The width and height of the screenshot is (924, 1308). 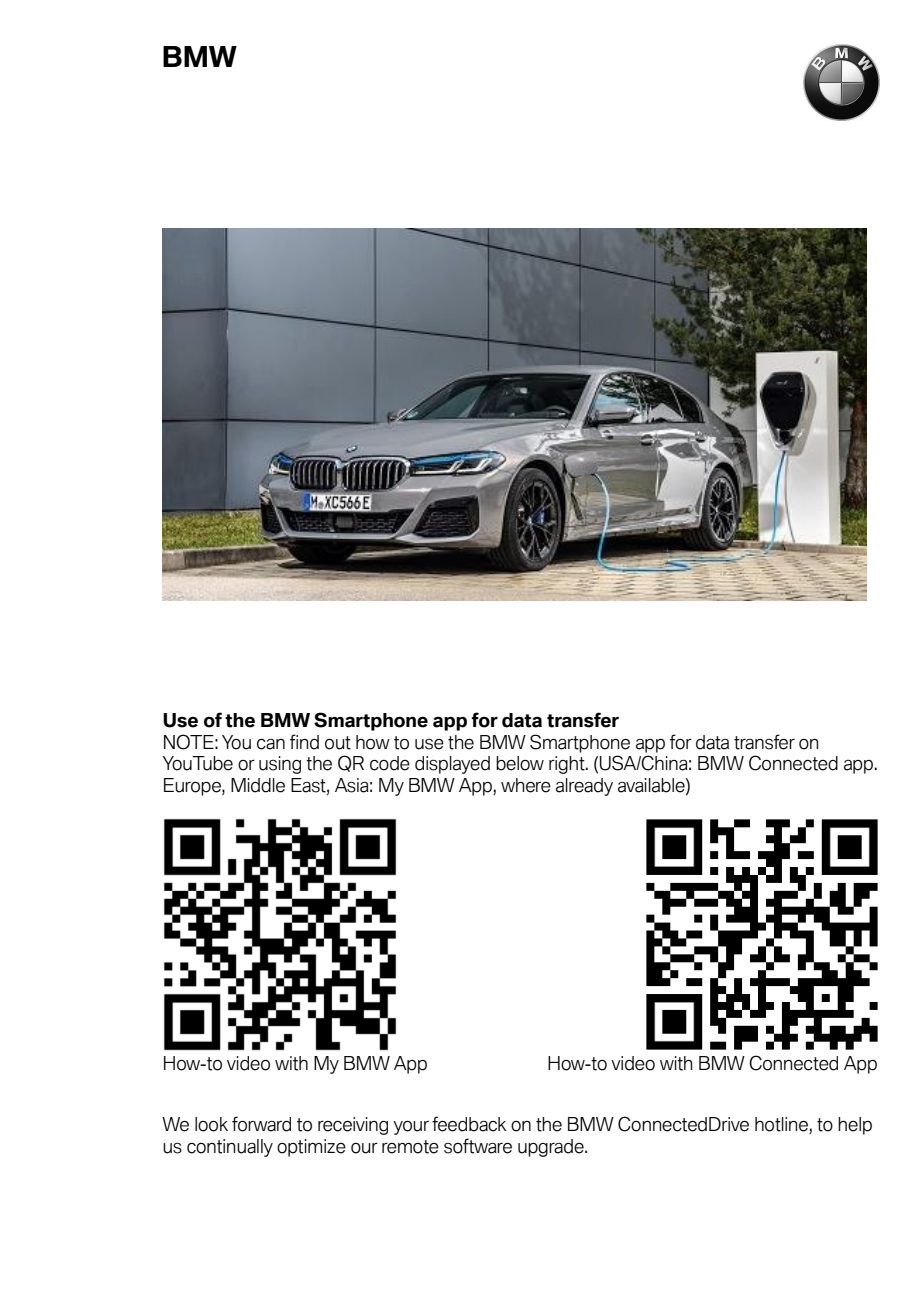 What do you see at coordinates (311, 1148) in the screenshot?
I see `optimize` at bounding box center [311, 1148].
